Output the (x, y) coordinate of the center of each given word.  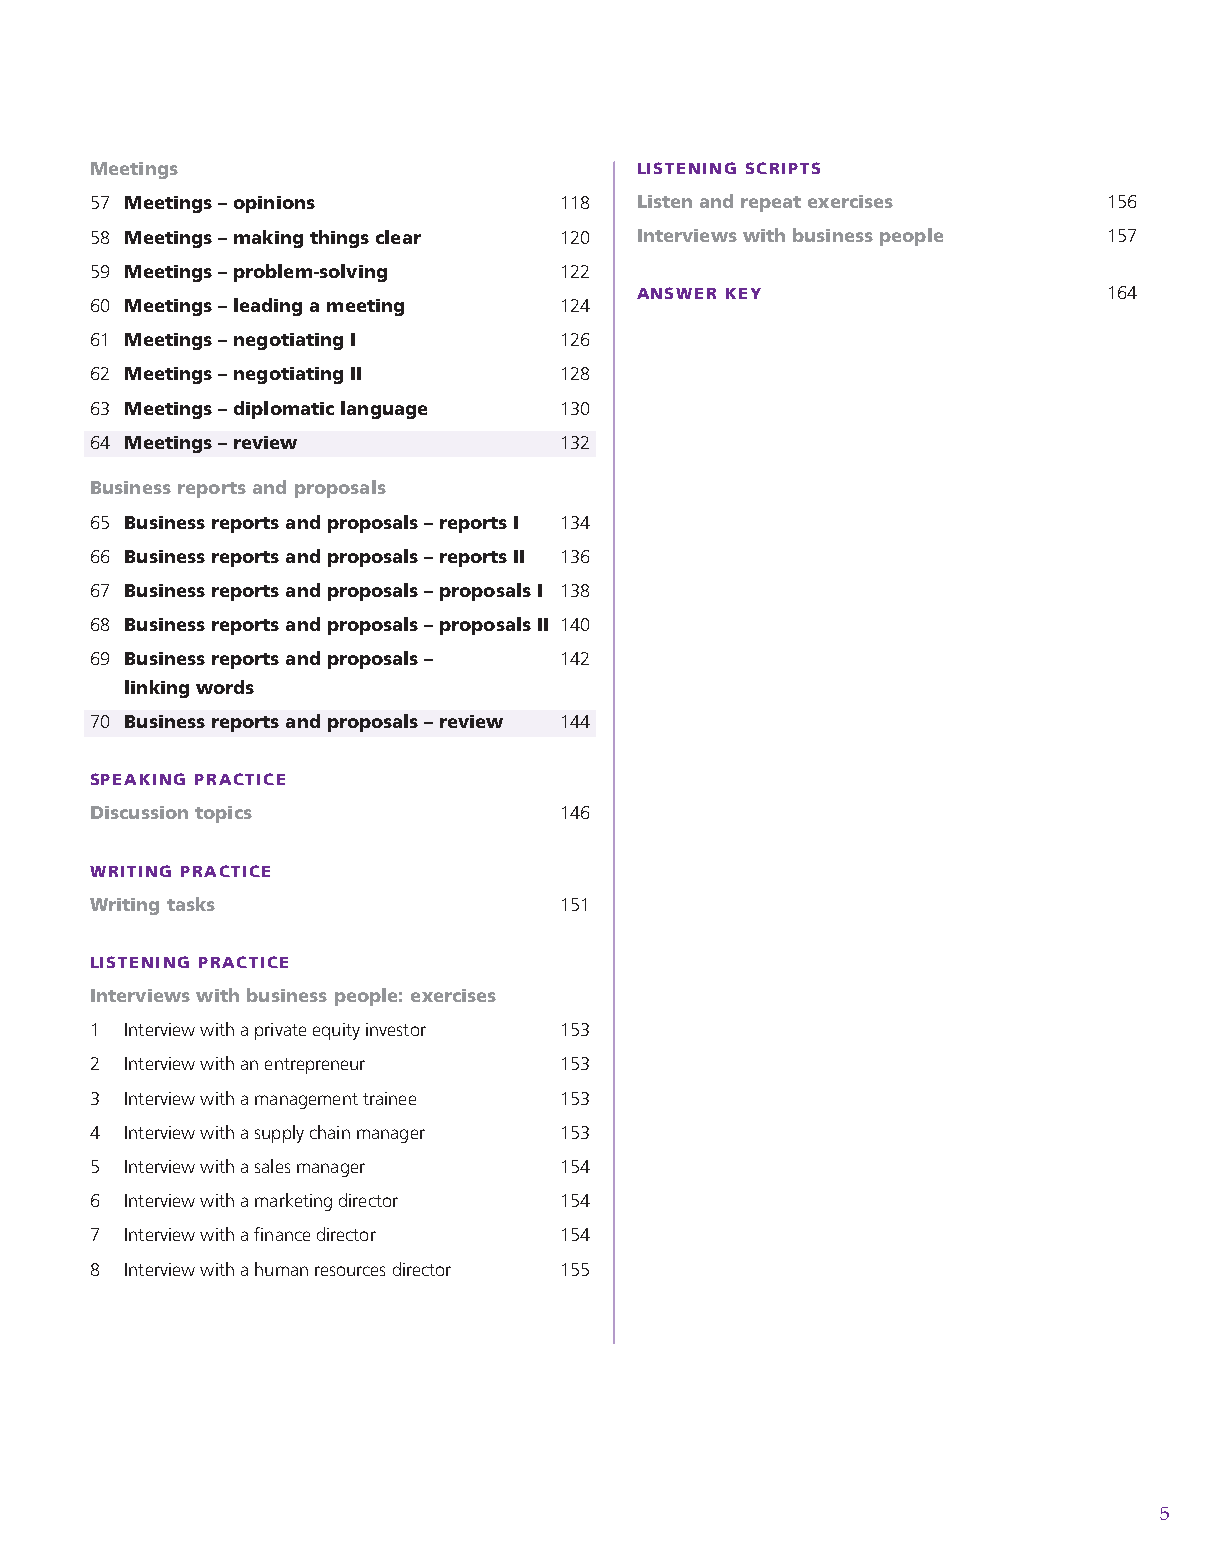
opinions (274, 204)
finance (282, 1234)
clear (398, 237)
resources (350, 1271)
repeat (771, 204)
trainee (389, 1098)
